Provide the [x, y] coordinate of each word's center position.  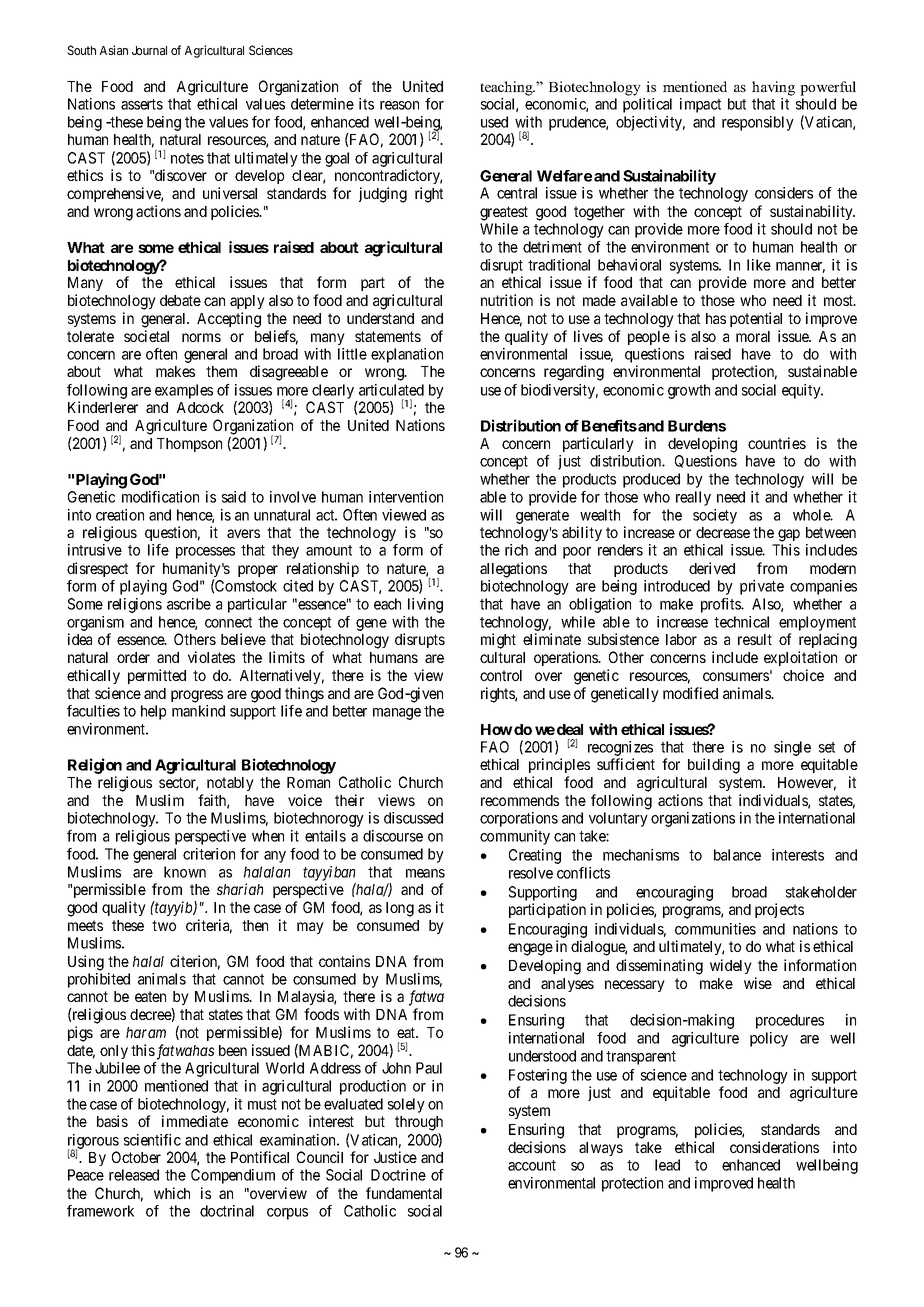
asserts [142, 104]
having [773, 88]
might [498, 641]
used [494, 122]
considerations [774, 1147]
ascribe [189, 604]
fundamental [404, 1193]
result [755, 639]
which [172, 1193]
